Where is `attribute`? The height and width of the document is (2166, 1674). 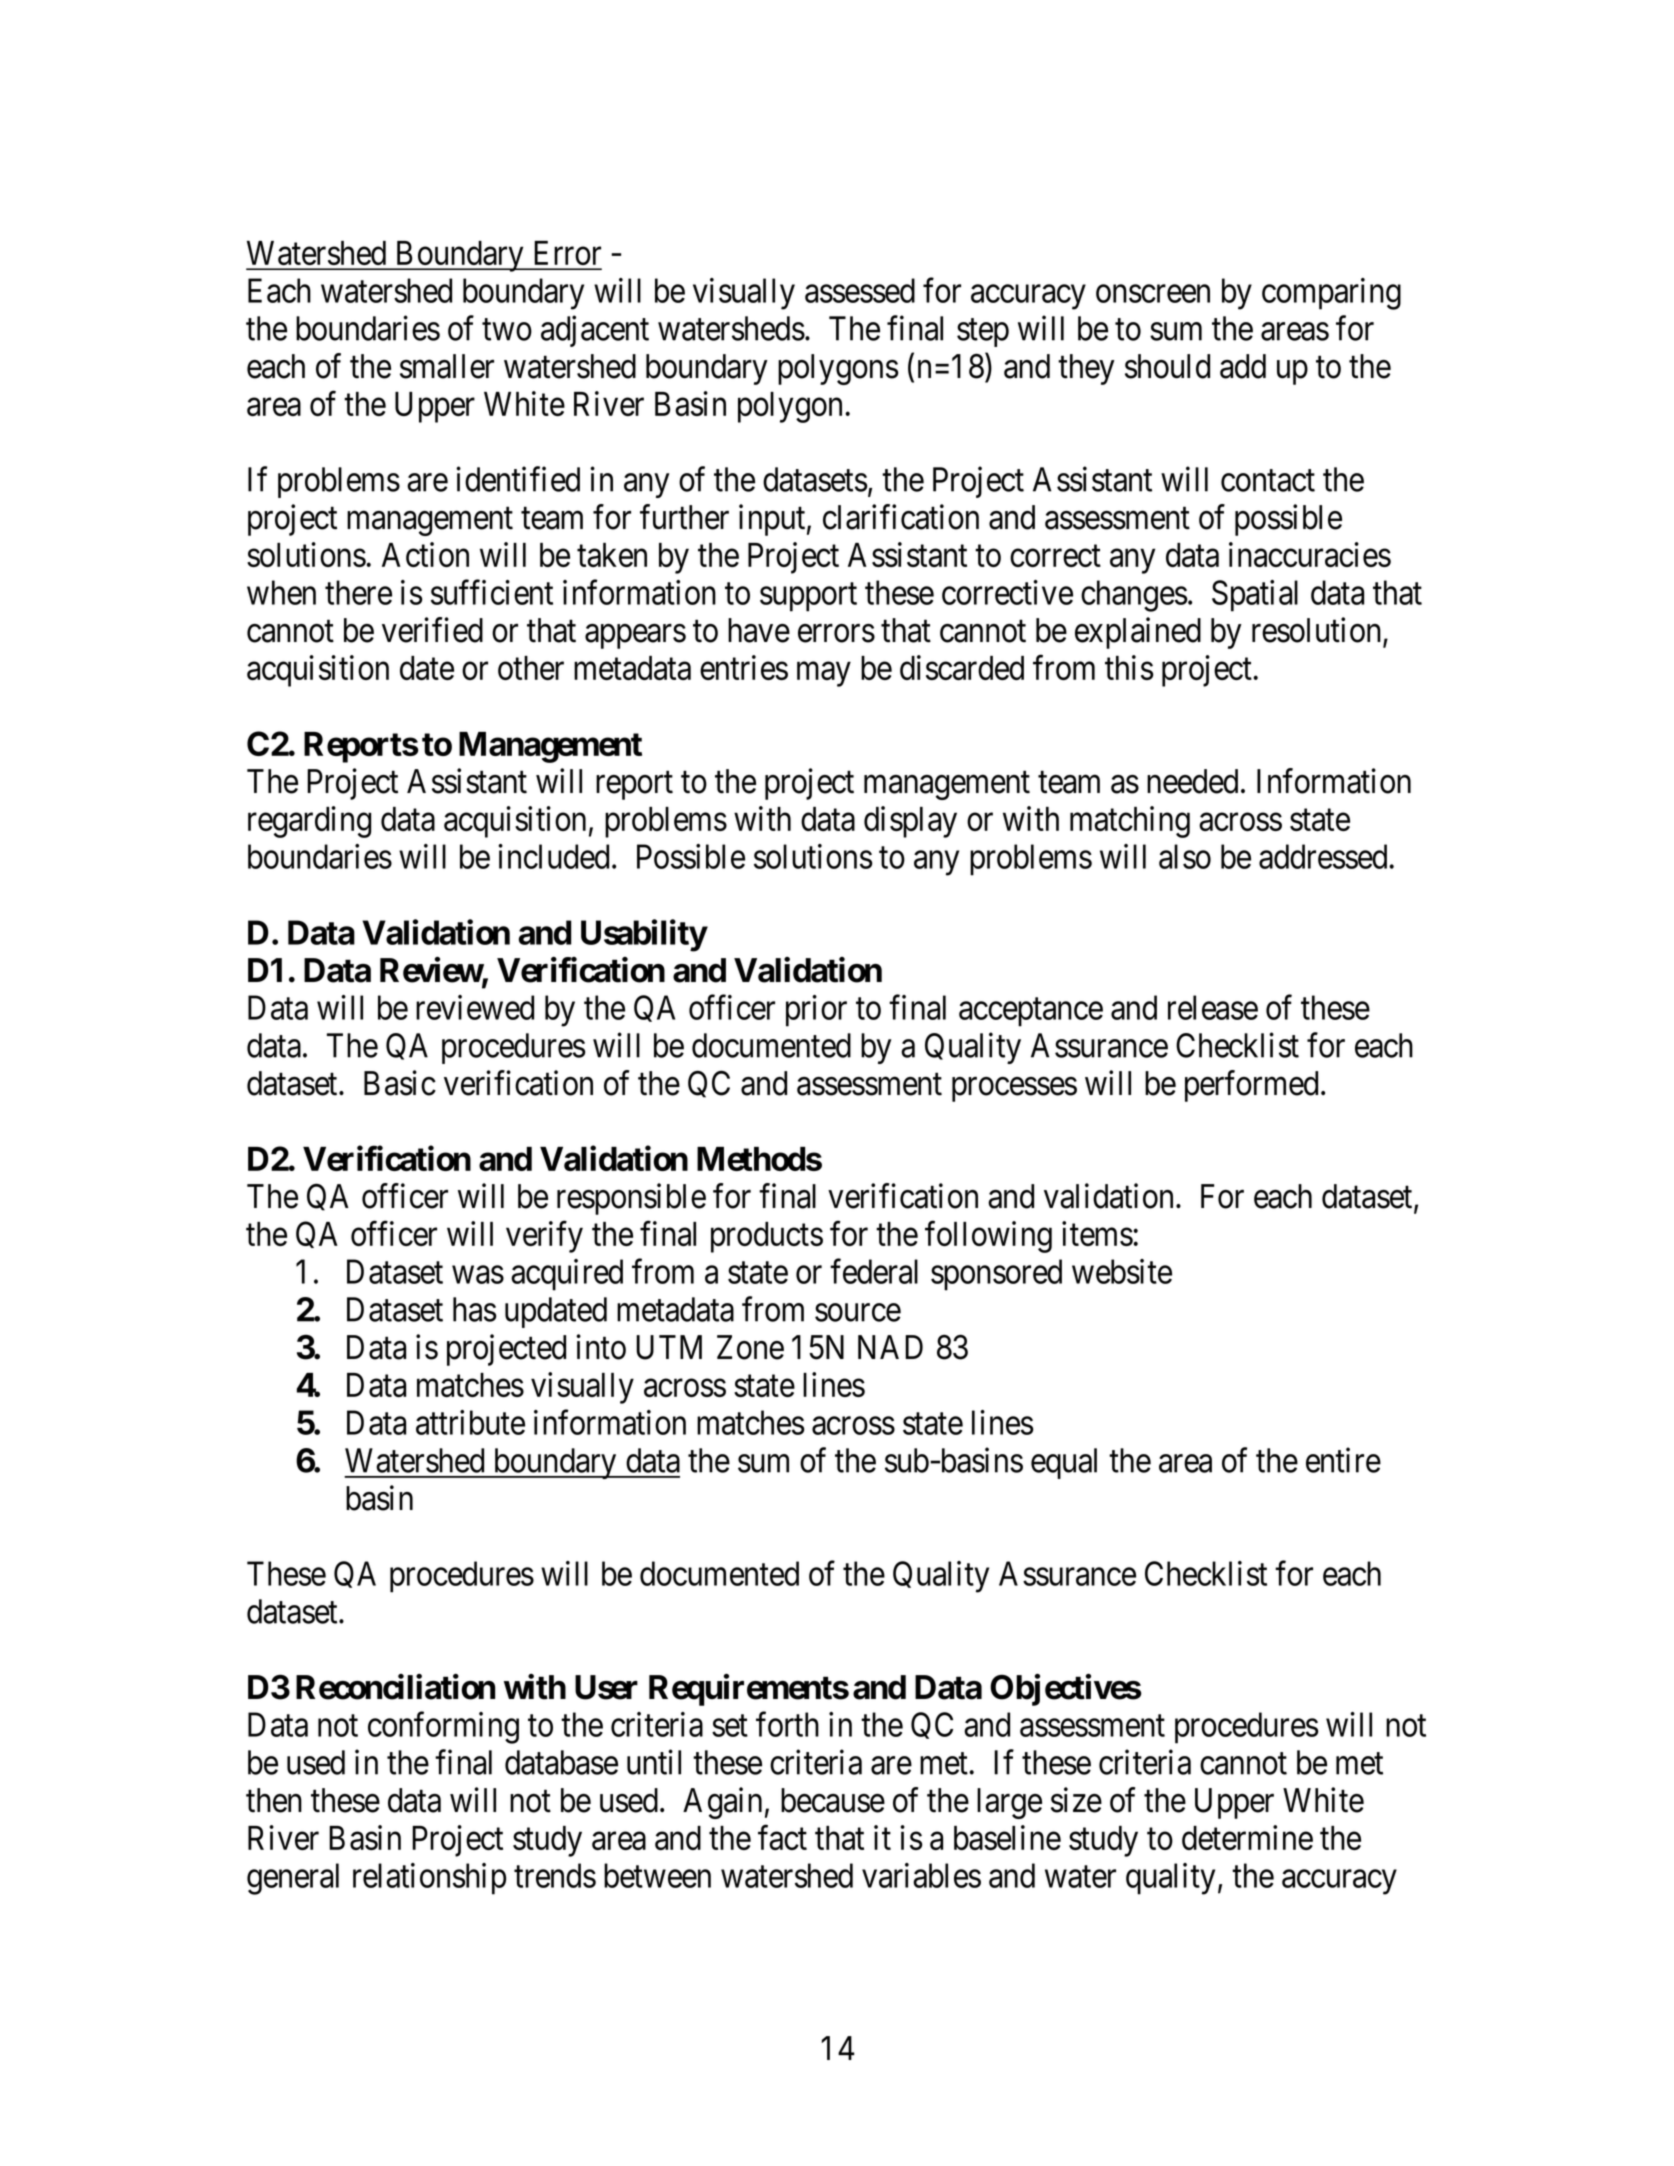 attribute is located at coordinates (470, 1422).
